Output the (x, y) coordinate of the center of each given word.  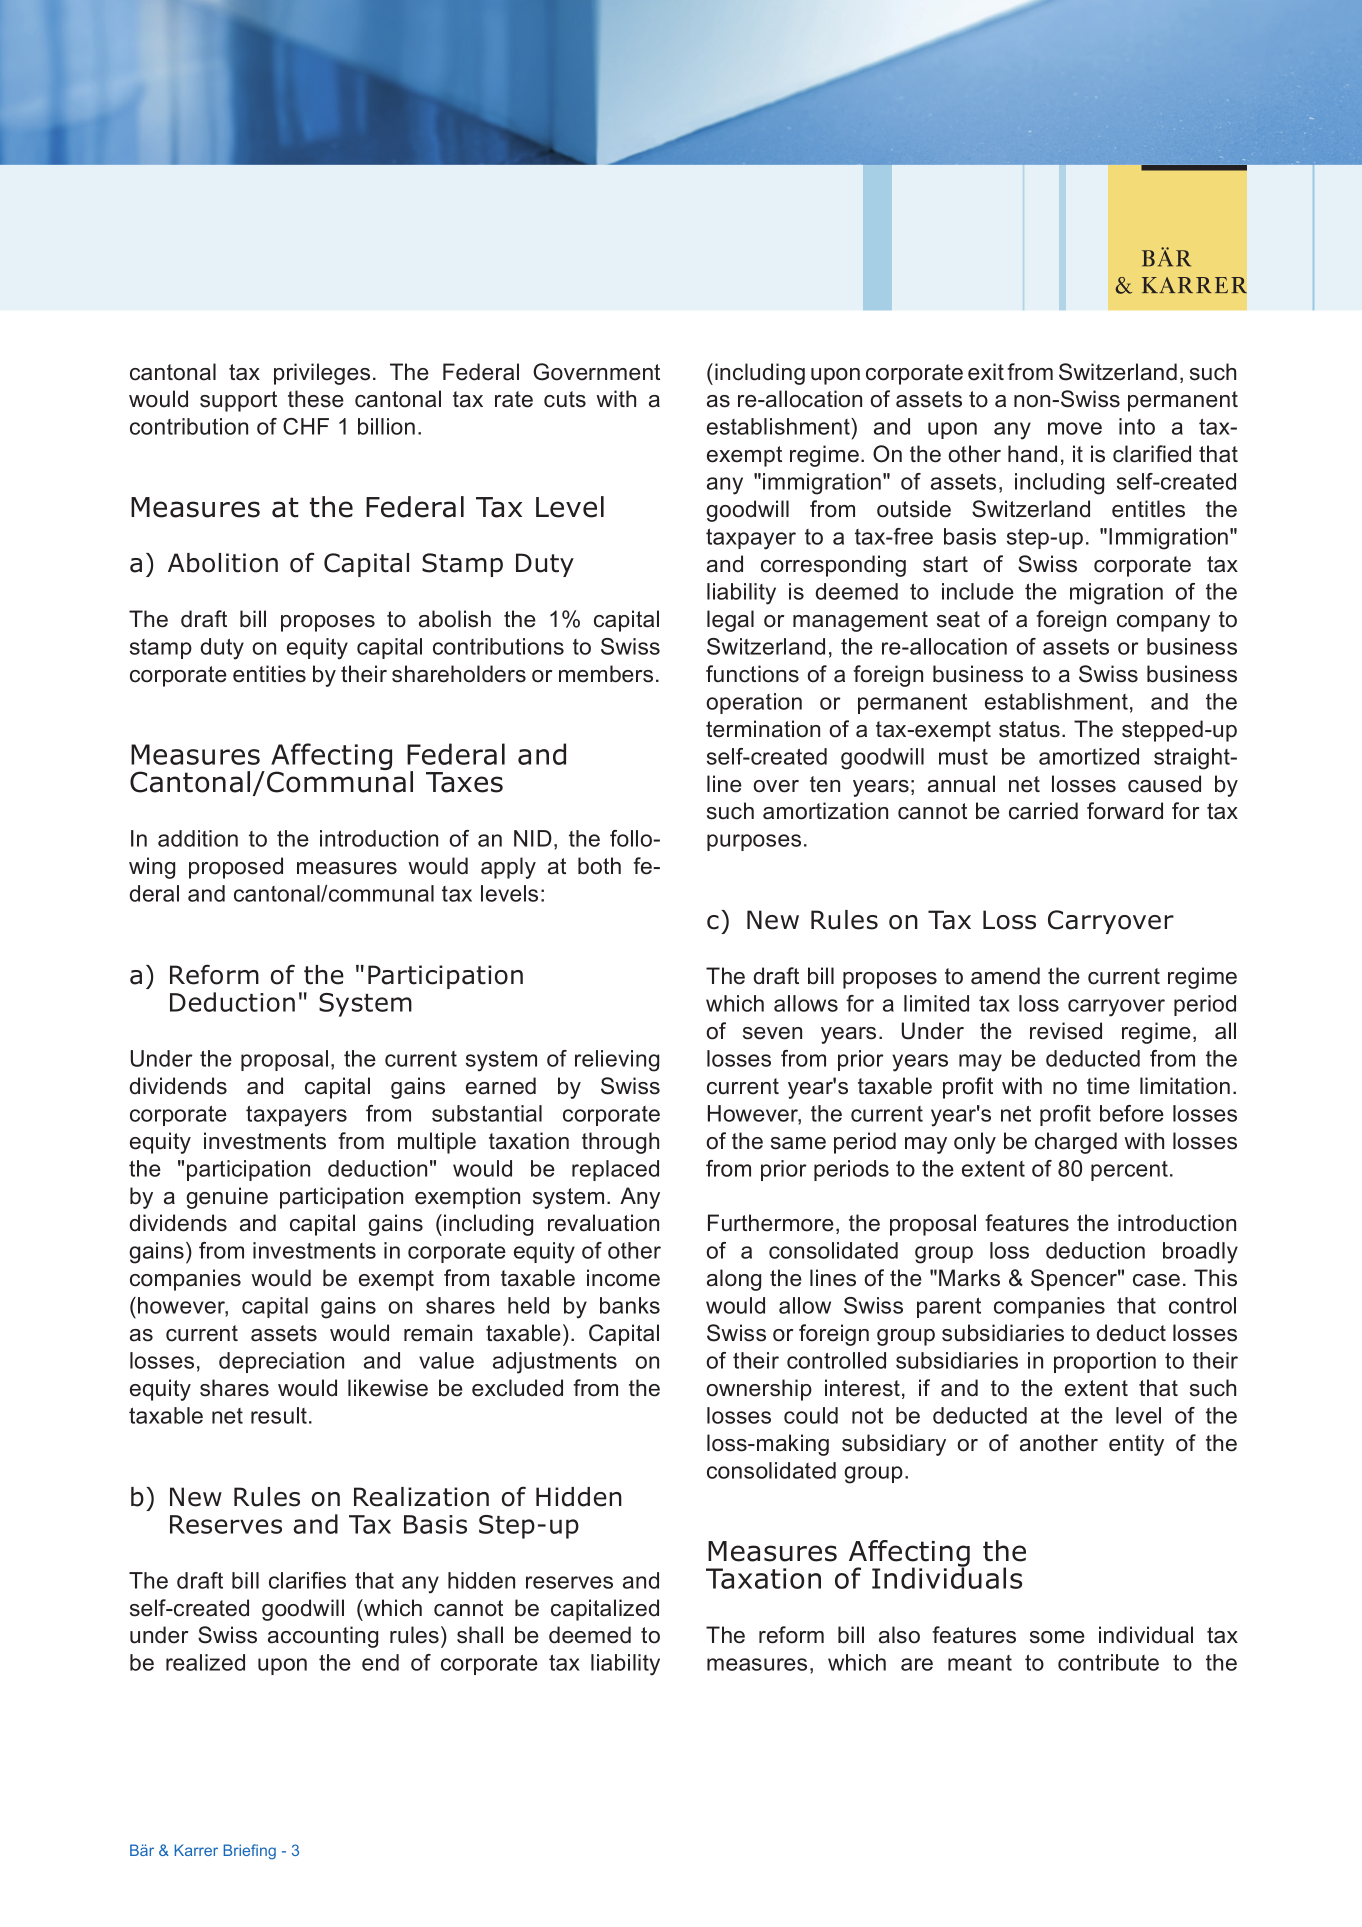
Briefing (249, 1852)
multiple (437, 1143)
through (620, 1143)
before (1132, 1113)
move (1075, 428)
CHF (306, 426)
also (899, 1635)
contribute (1108, 1662)
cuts (565, 399)
